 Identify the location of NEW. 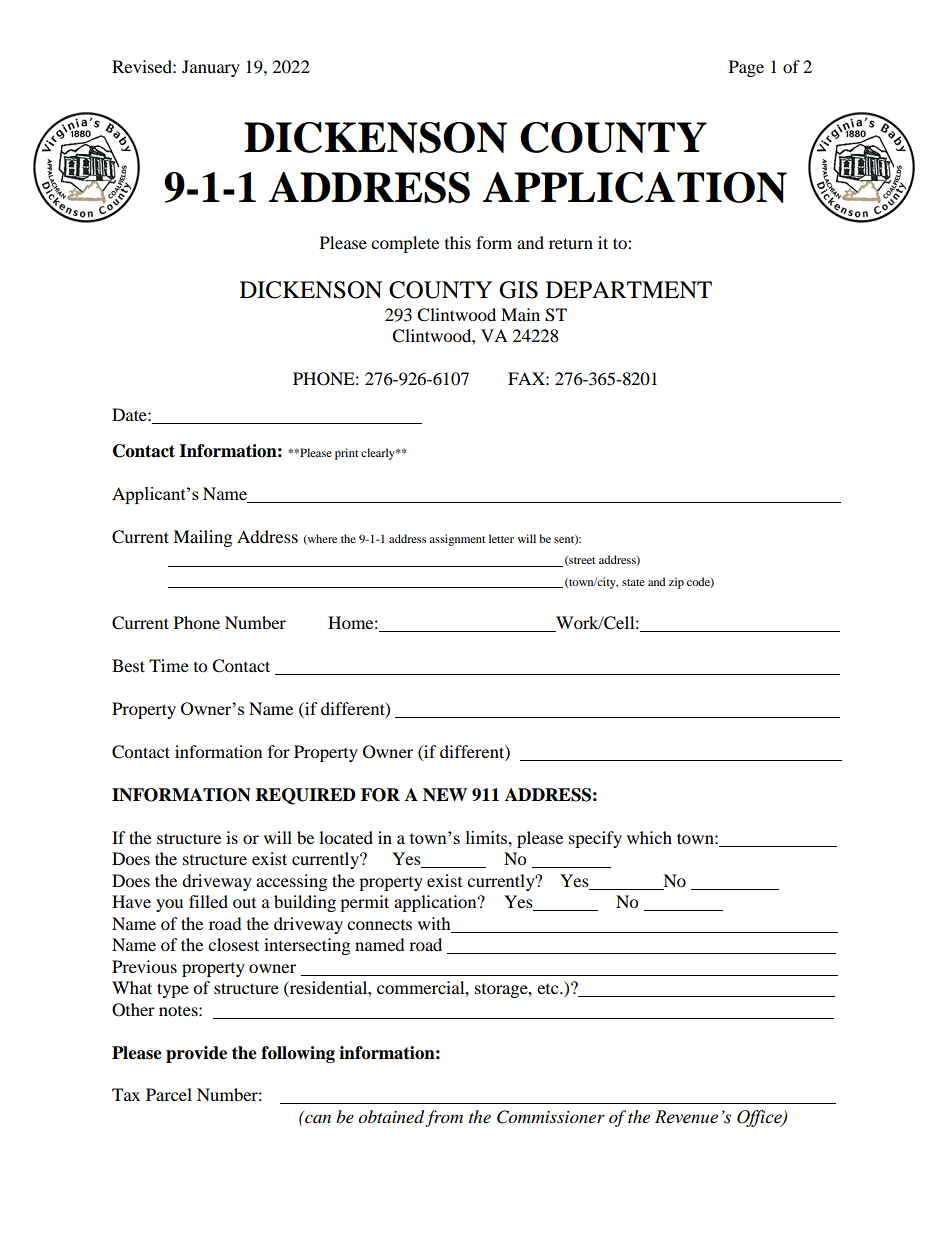
(445, 794).
